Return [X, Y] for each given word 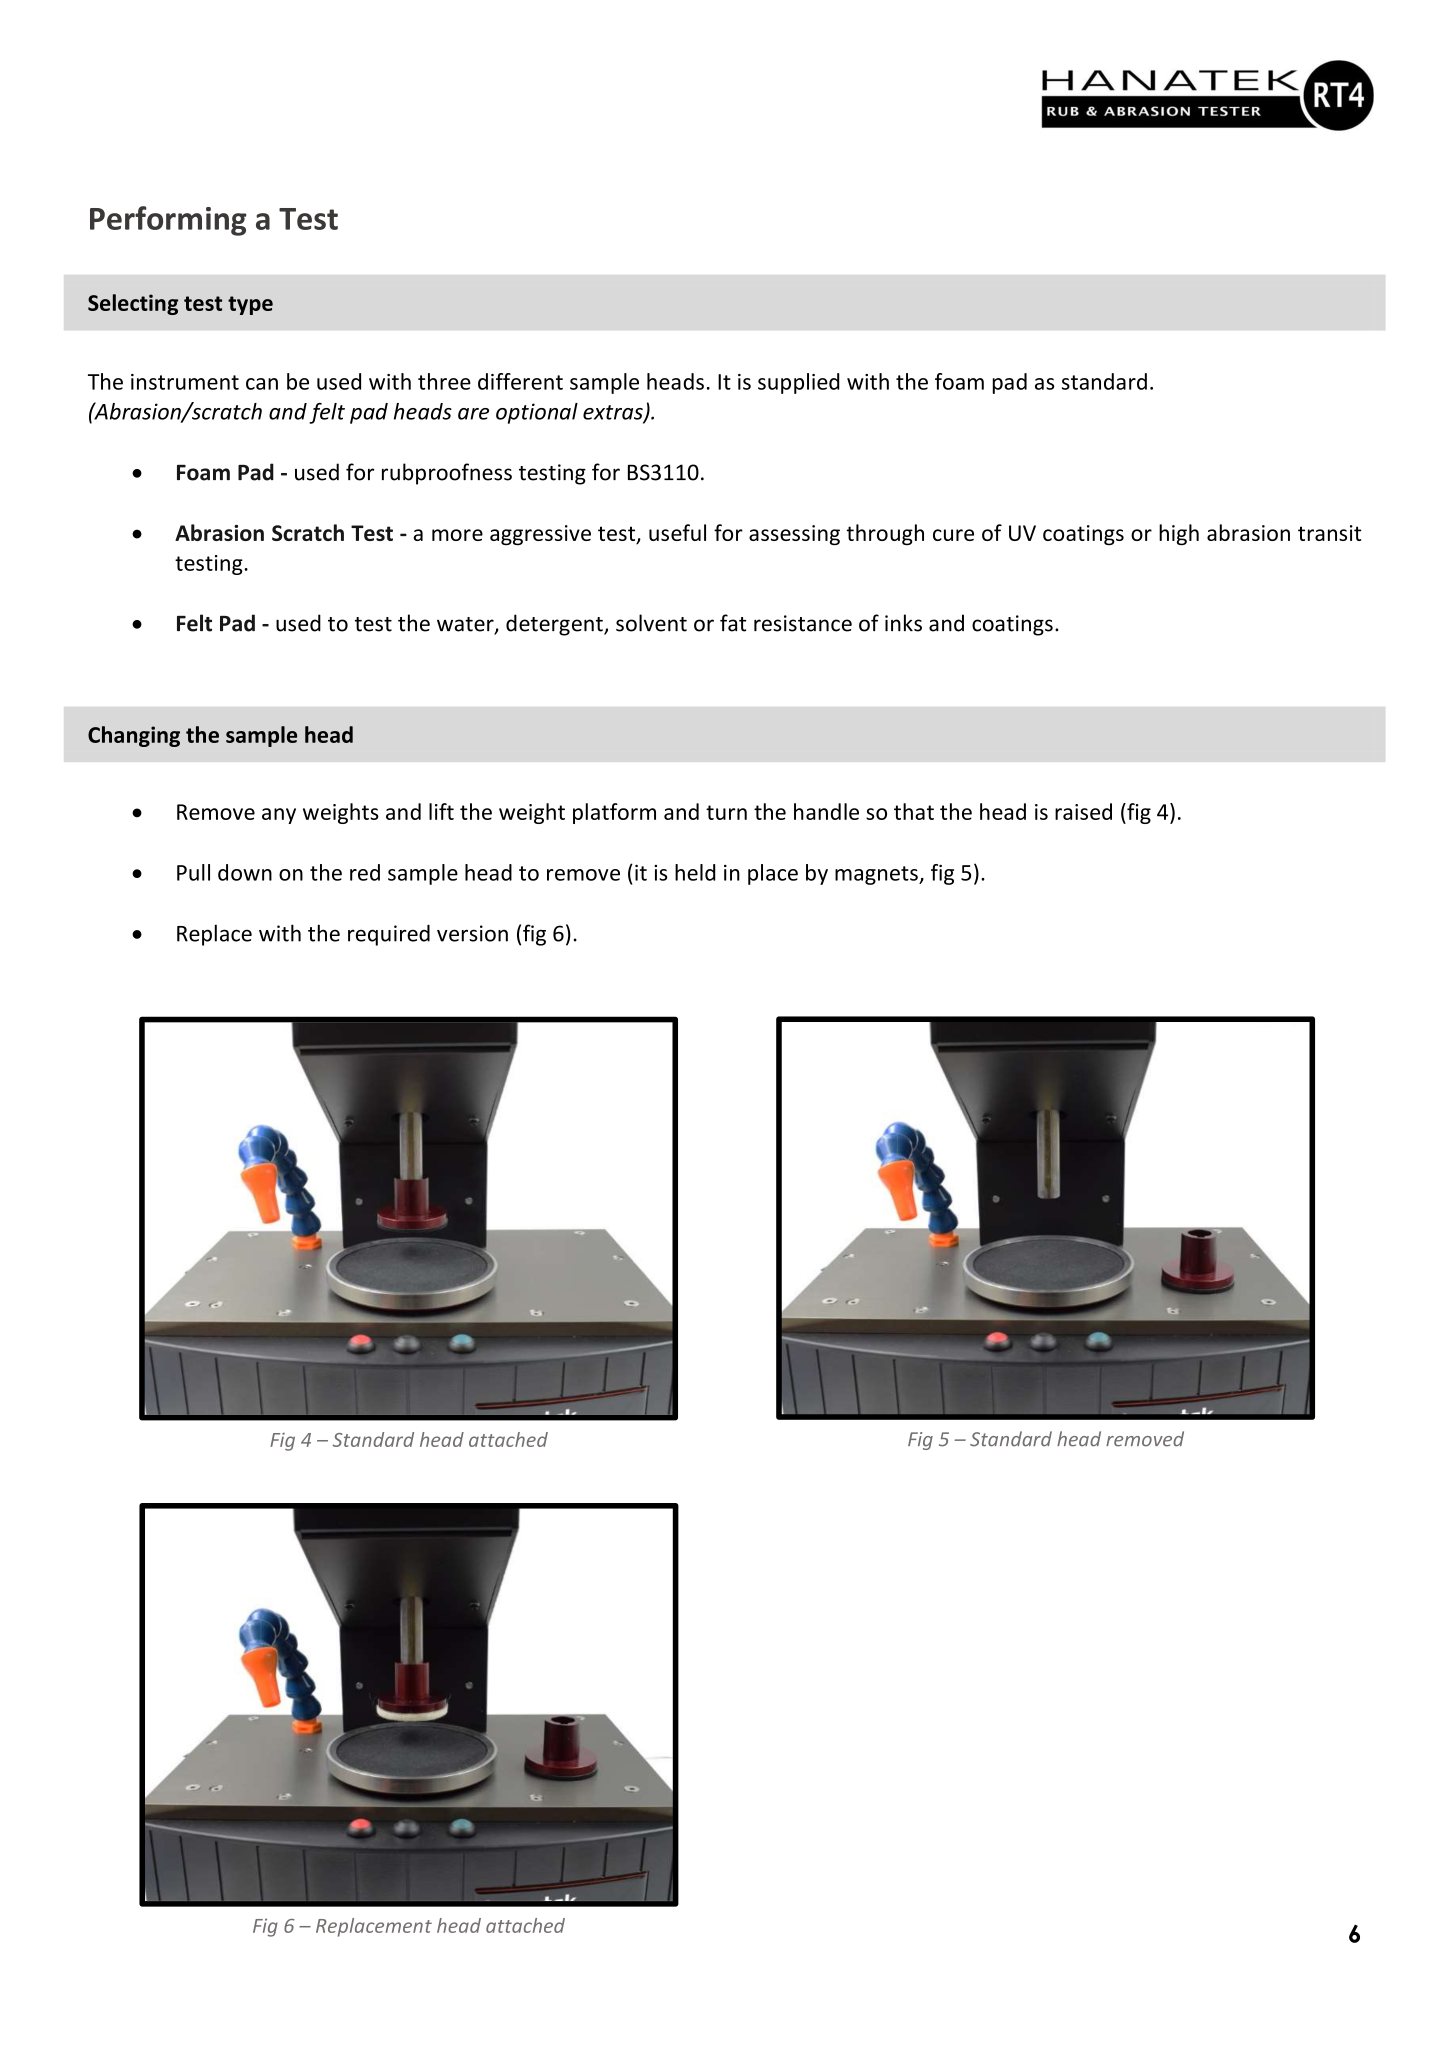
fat [733, 623]
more [457, 535]
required [389, 935]
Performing [168, 221]
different [520, 381]
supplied [798, 383]
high [1179, 534]
